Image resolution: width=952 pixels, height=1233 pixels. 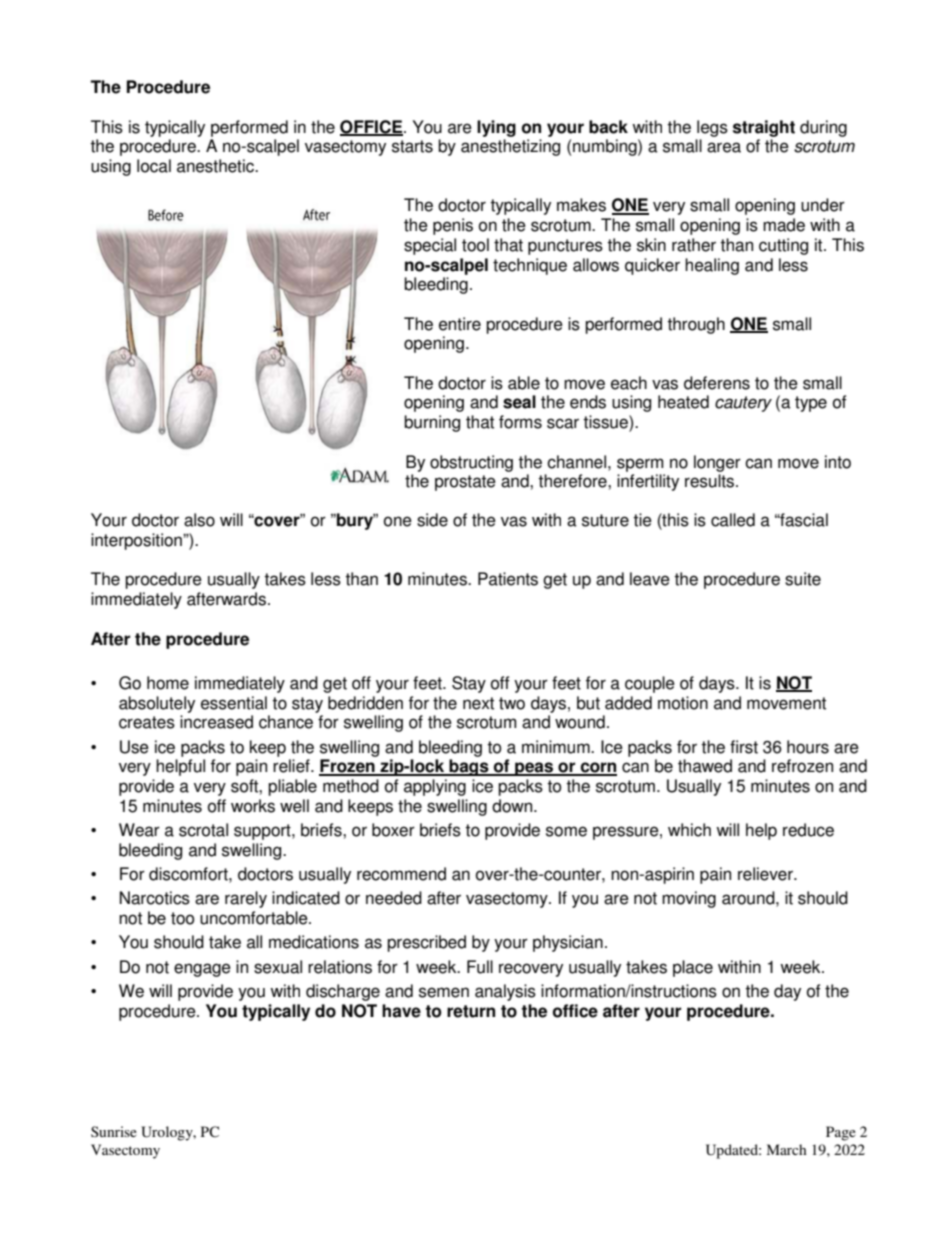 What do you see at coordinates (519, 402) in the image?
I see `seal` at bounding box center [519, 402].
